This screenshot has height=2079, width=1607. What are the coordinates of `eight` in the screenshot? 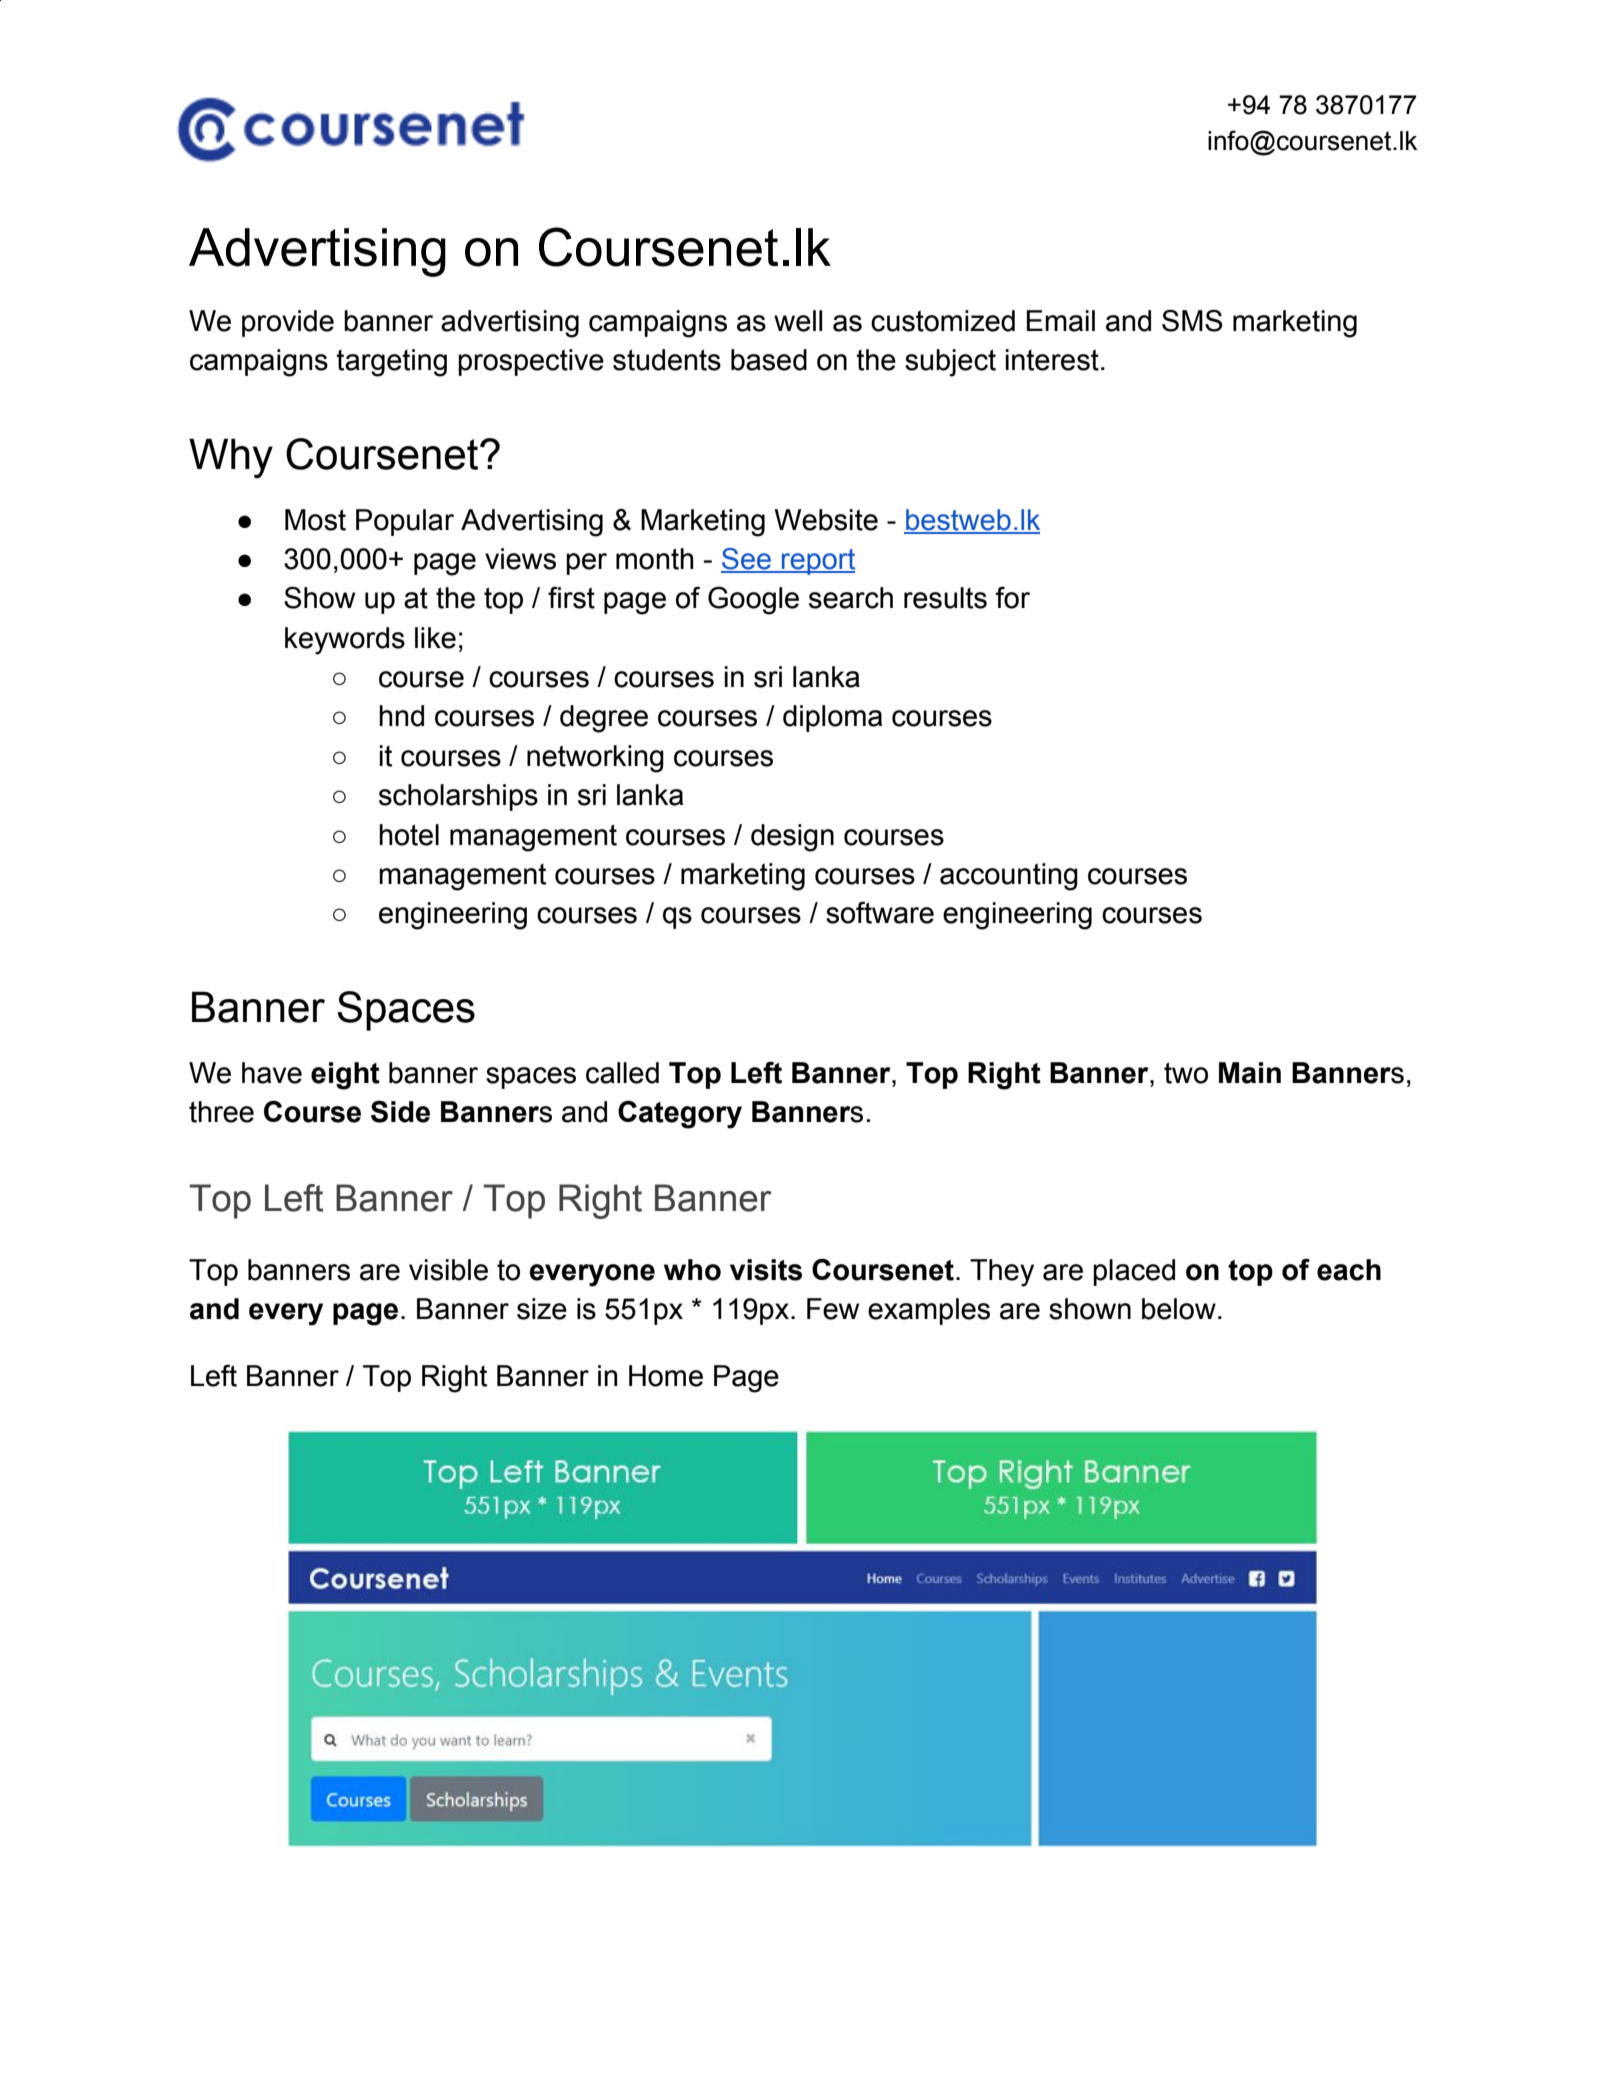 It's located at (345, 1076).
